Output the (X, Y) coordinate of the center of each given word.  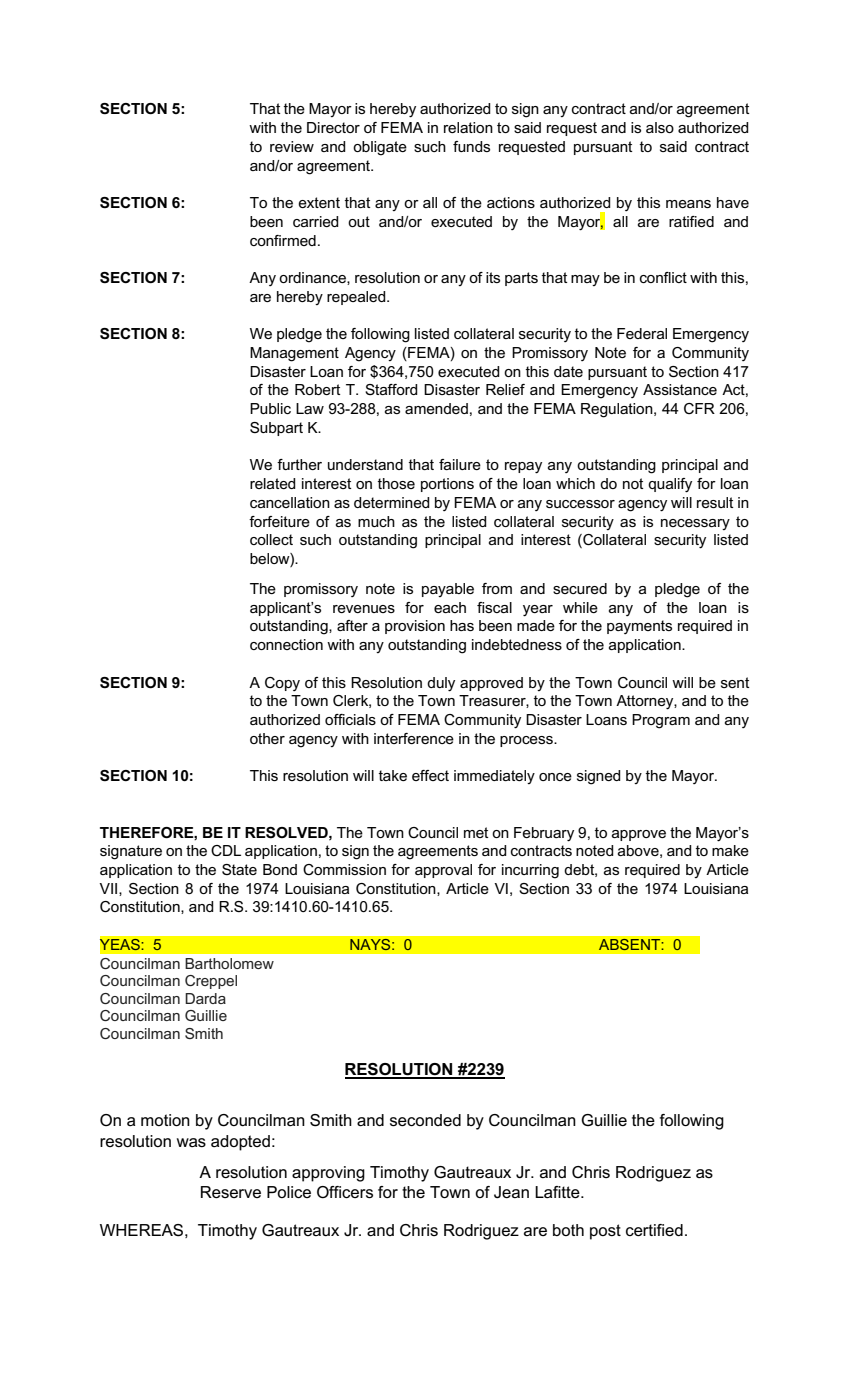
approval (443, 871)
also (660, 127)
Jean (511, 1192)
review (292, 146)
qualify (670, 485)
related (273, 483)
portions (447, 485)
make (730, 850)
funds (471, 146)
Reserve (231, 1192)
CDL (226, 850)
